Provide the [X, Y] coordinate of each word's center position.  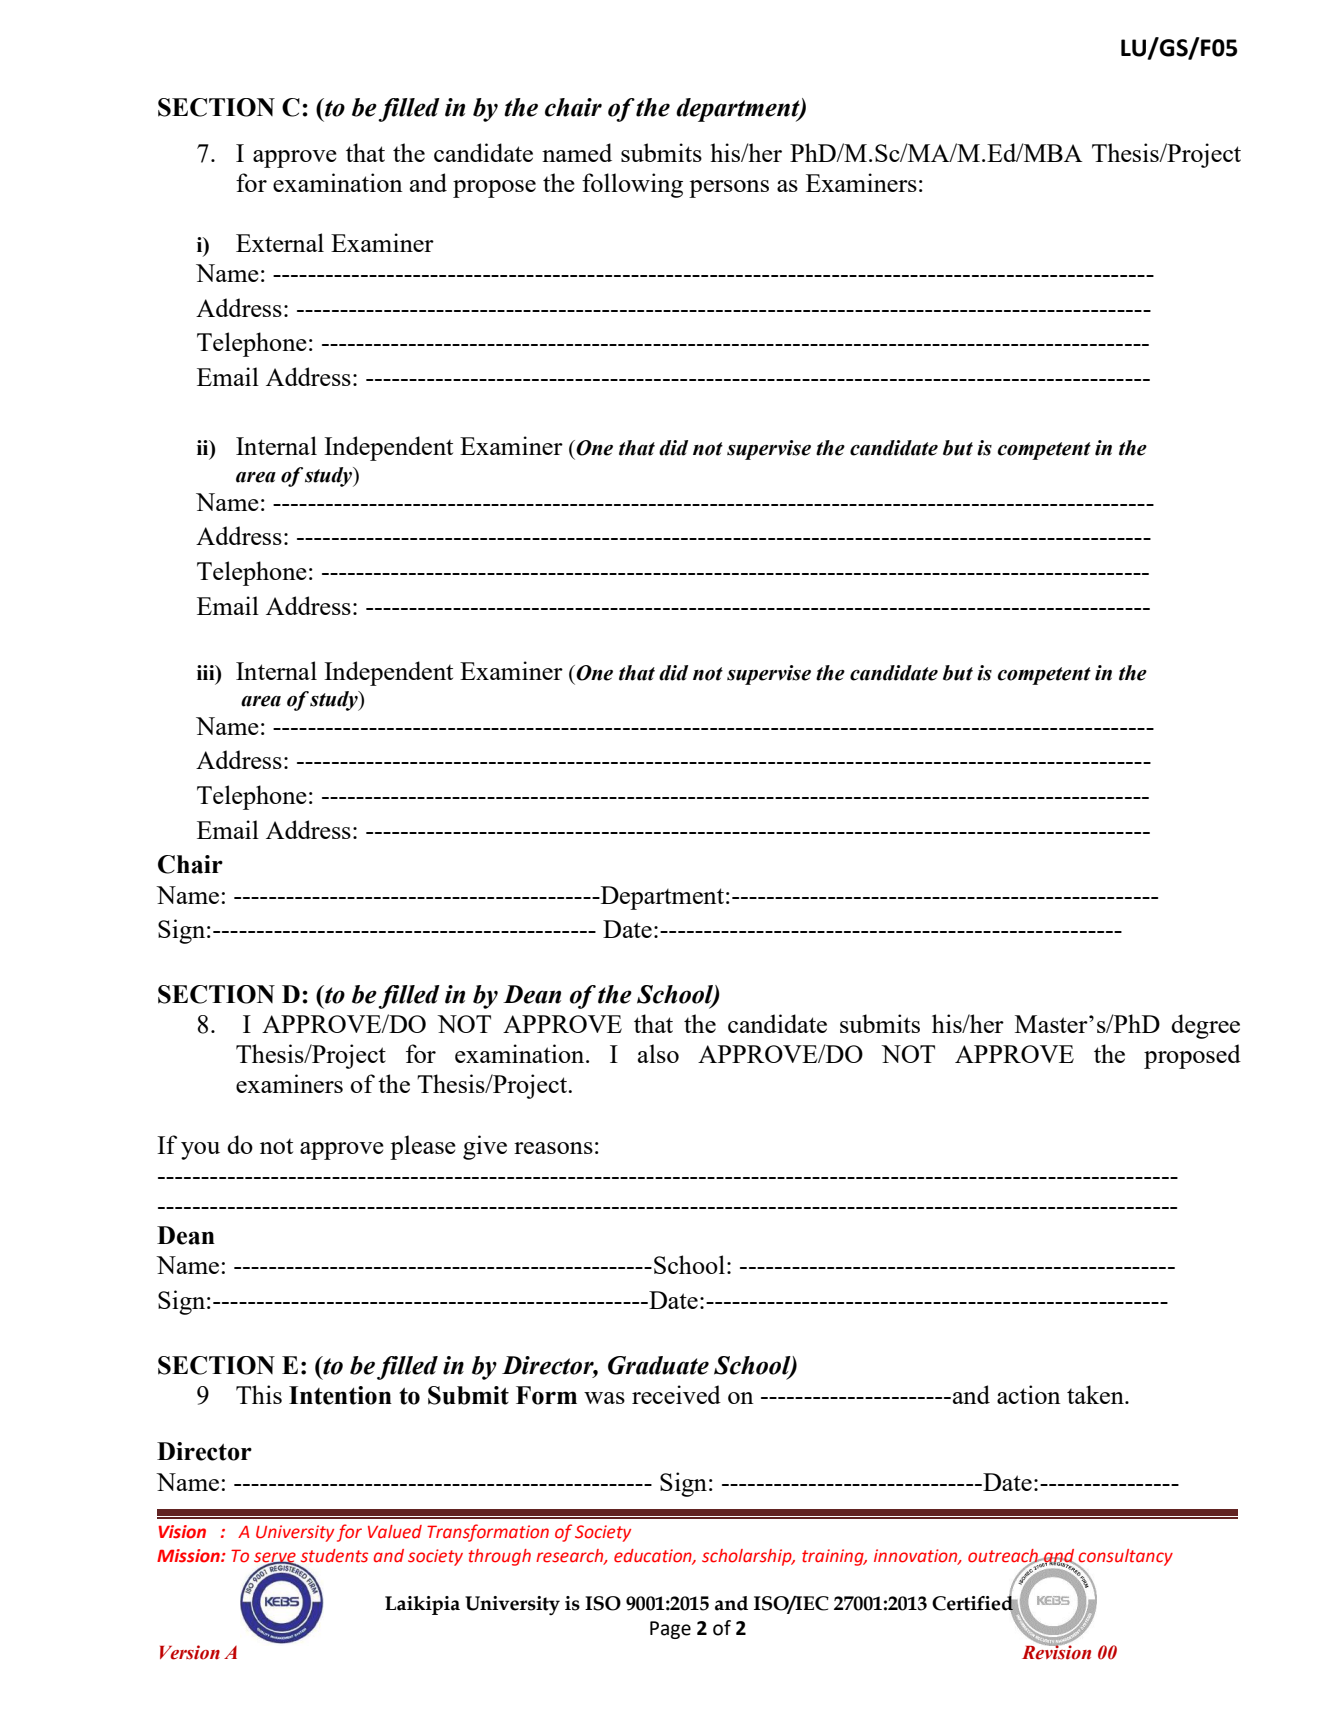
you [200, 1151]
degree [1205, 1026]
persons [729, 189]
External [280, 242]
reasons [553, 1148]
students [334, 1556]
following [632, 185]
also [658, 1053]
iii [207, 672]
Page [670, 1630]
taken [1096, 1394]
